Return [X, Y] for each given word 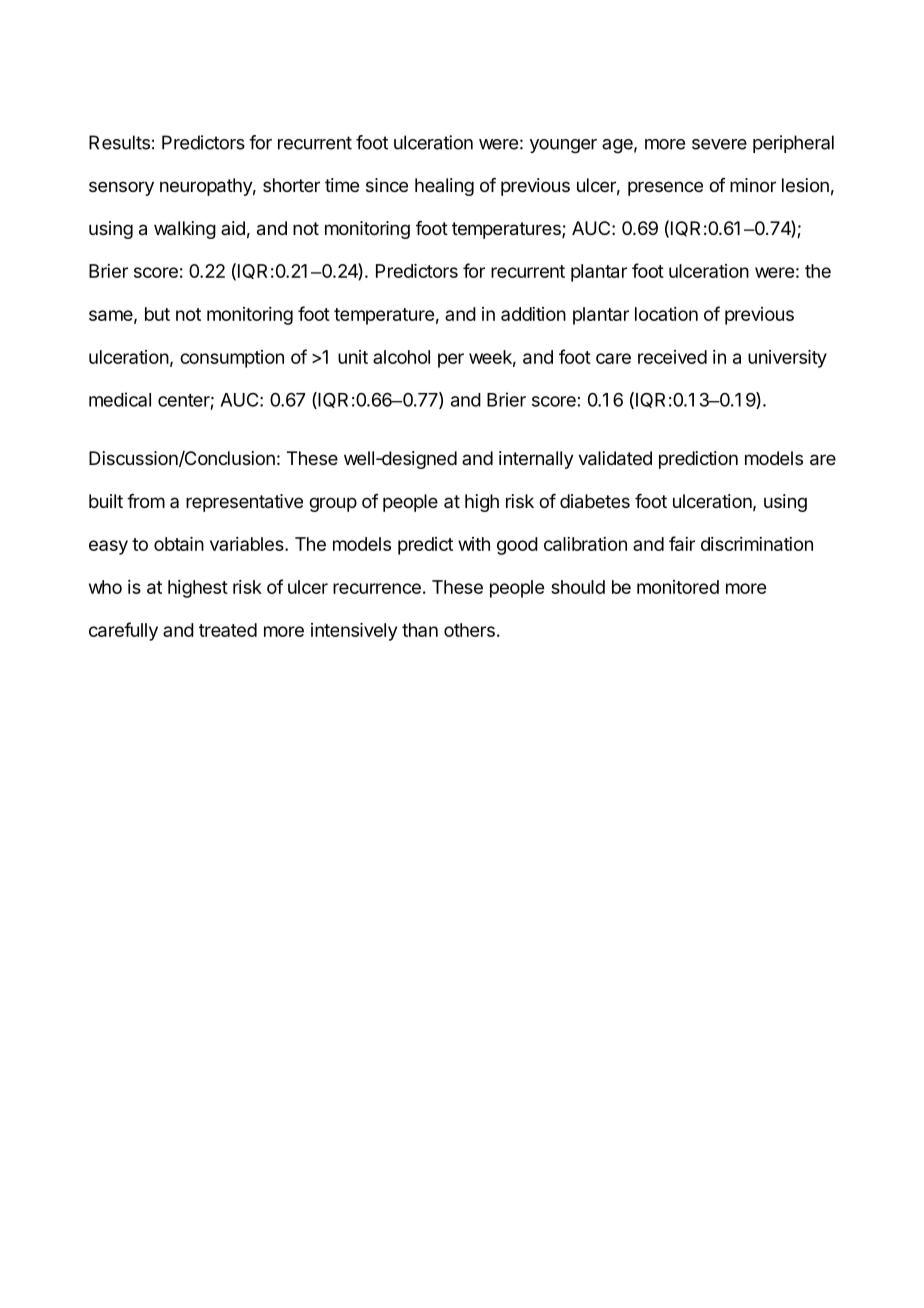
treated [228, 630]
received [672, 357]
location [666, 314]
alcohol [401, 357]
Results [119, 142]
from [146, 501]
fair [682, 543]
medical [120, 399]
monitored [678, 587]
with [474, 544]
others [469, 630]
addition [533, 314]
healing [444, 187]
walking [185, 230]
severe [719, 144]
